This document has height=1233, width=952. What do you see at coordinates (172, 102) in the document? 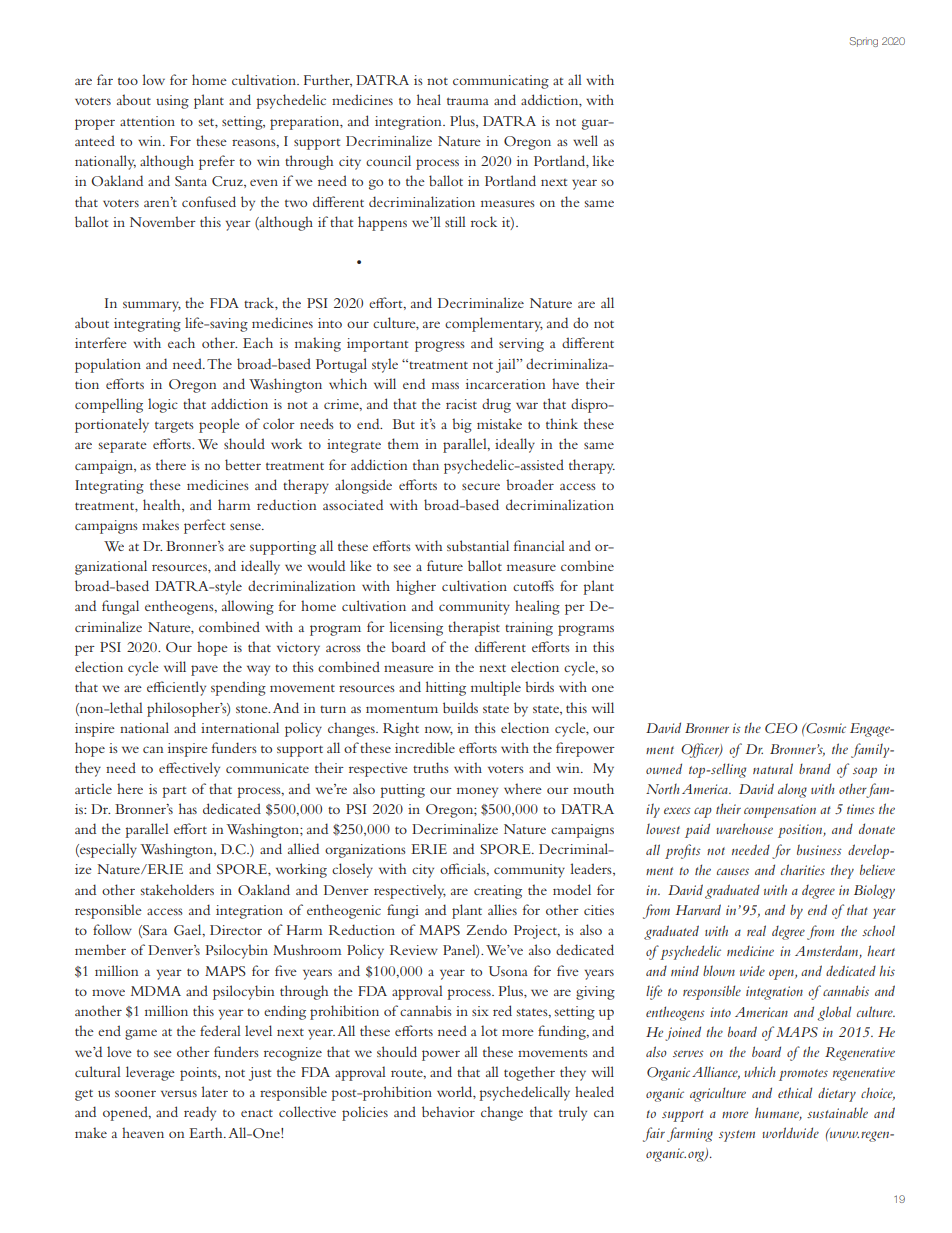
I see `using` at bounding box center [172, 102].
